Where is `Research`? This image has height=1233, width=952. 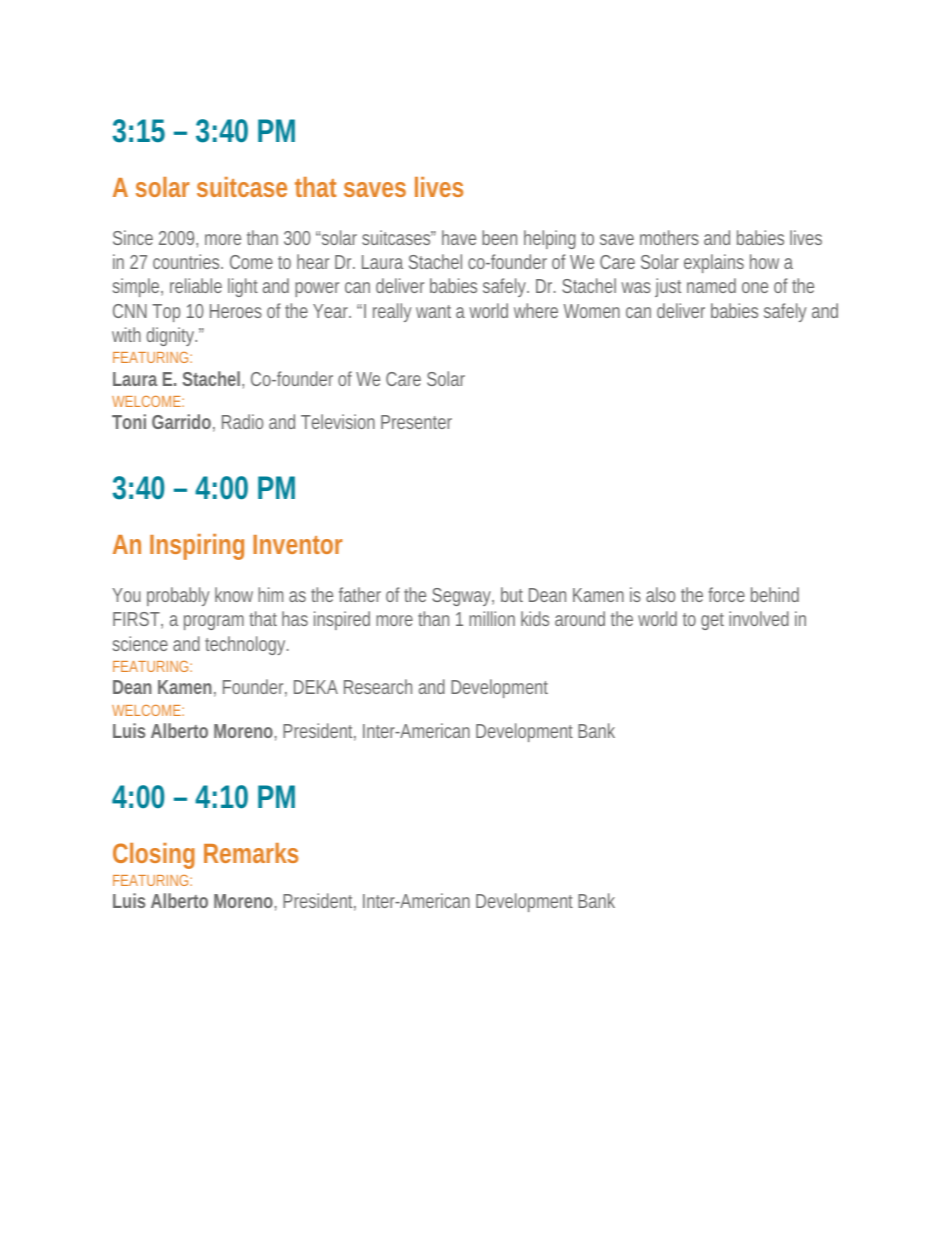
Research is located at coordinates (378, 686).
